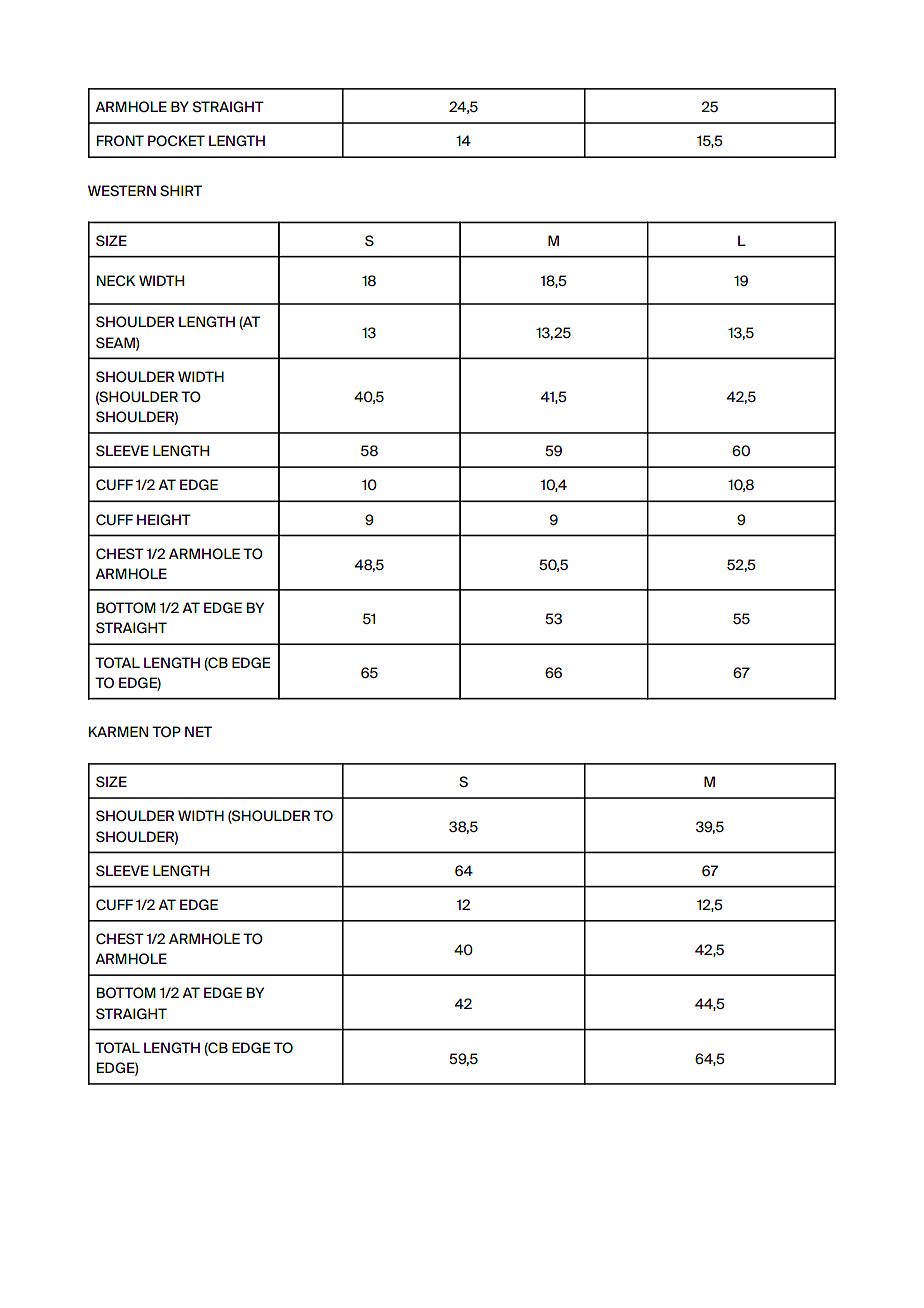  What do you see at coordinates (122, 190) in the screenshot?
I see `WESTERN` at bounding box center [122, 190].
